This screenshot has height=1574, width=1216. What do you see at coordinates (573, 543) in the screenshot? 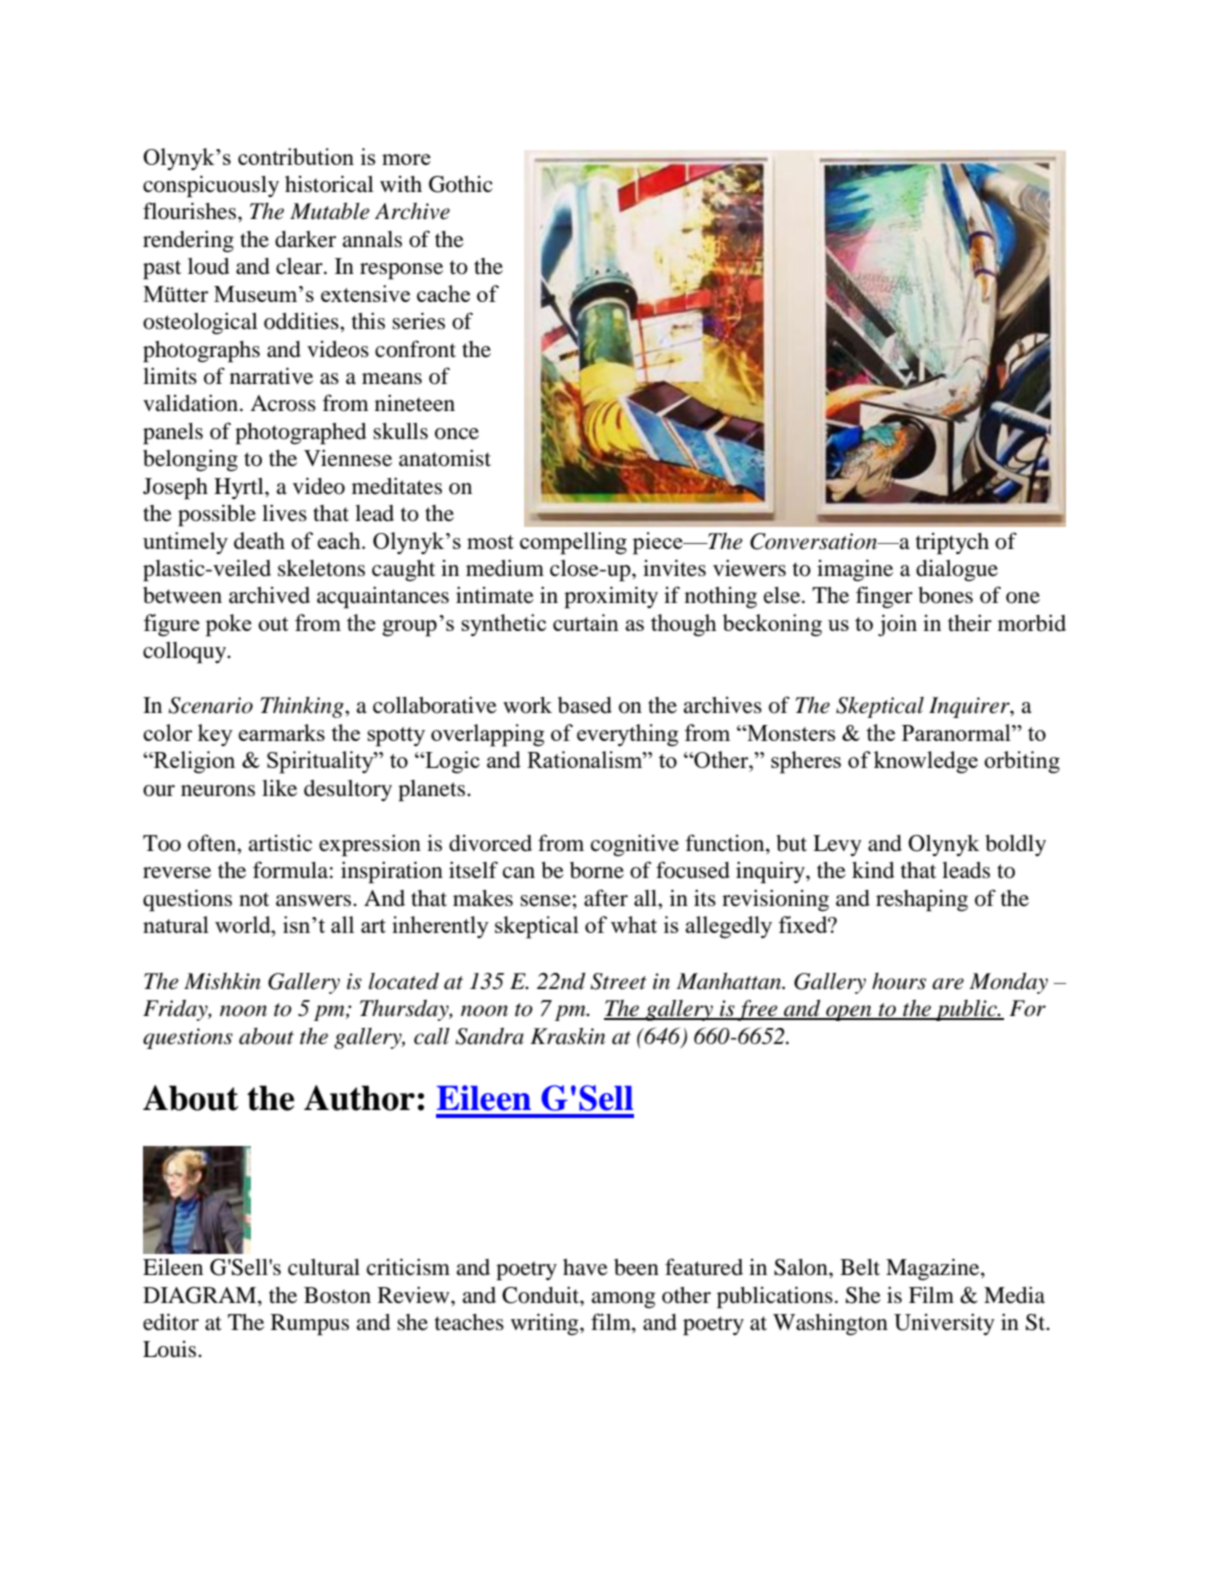
I see `compelling` at bounding box center [573, 543].
